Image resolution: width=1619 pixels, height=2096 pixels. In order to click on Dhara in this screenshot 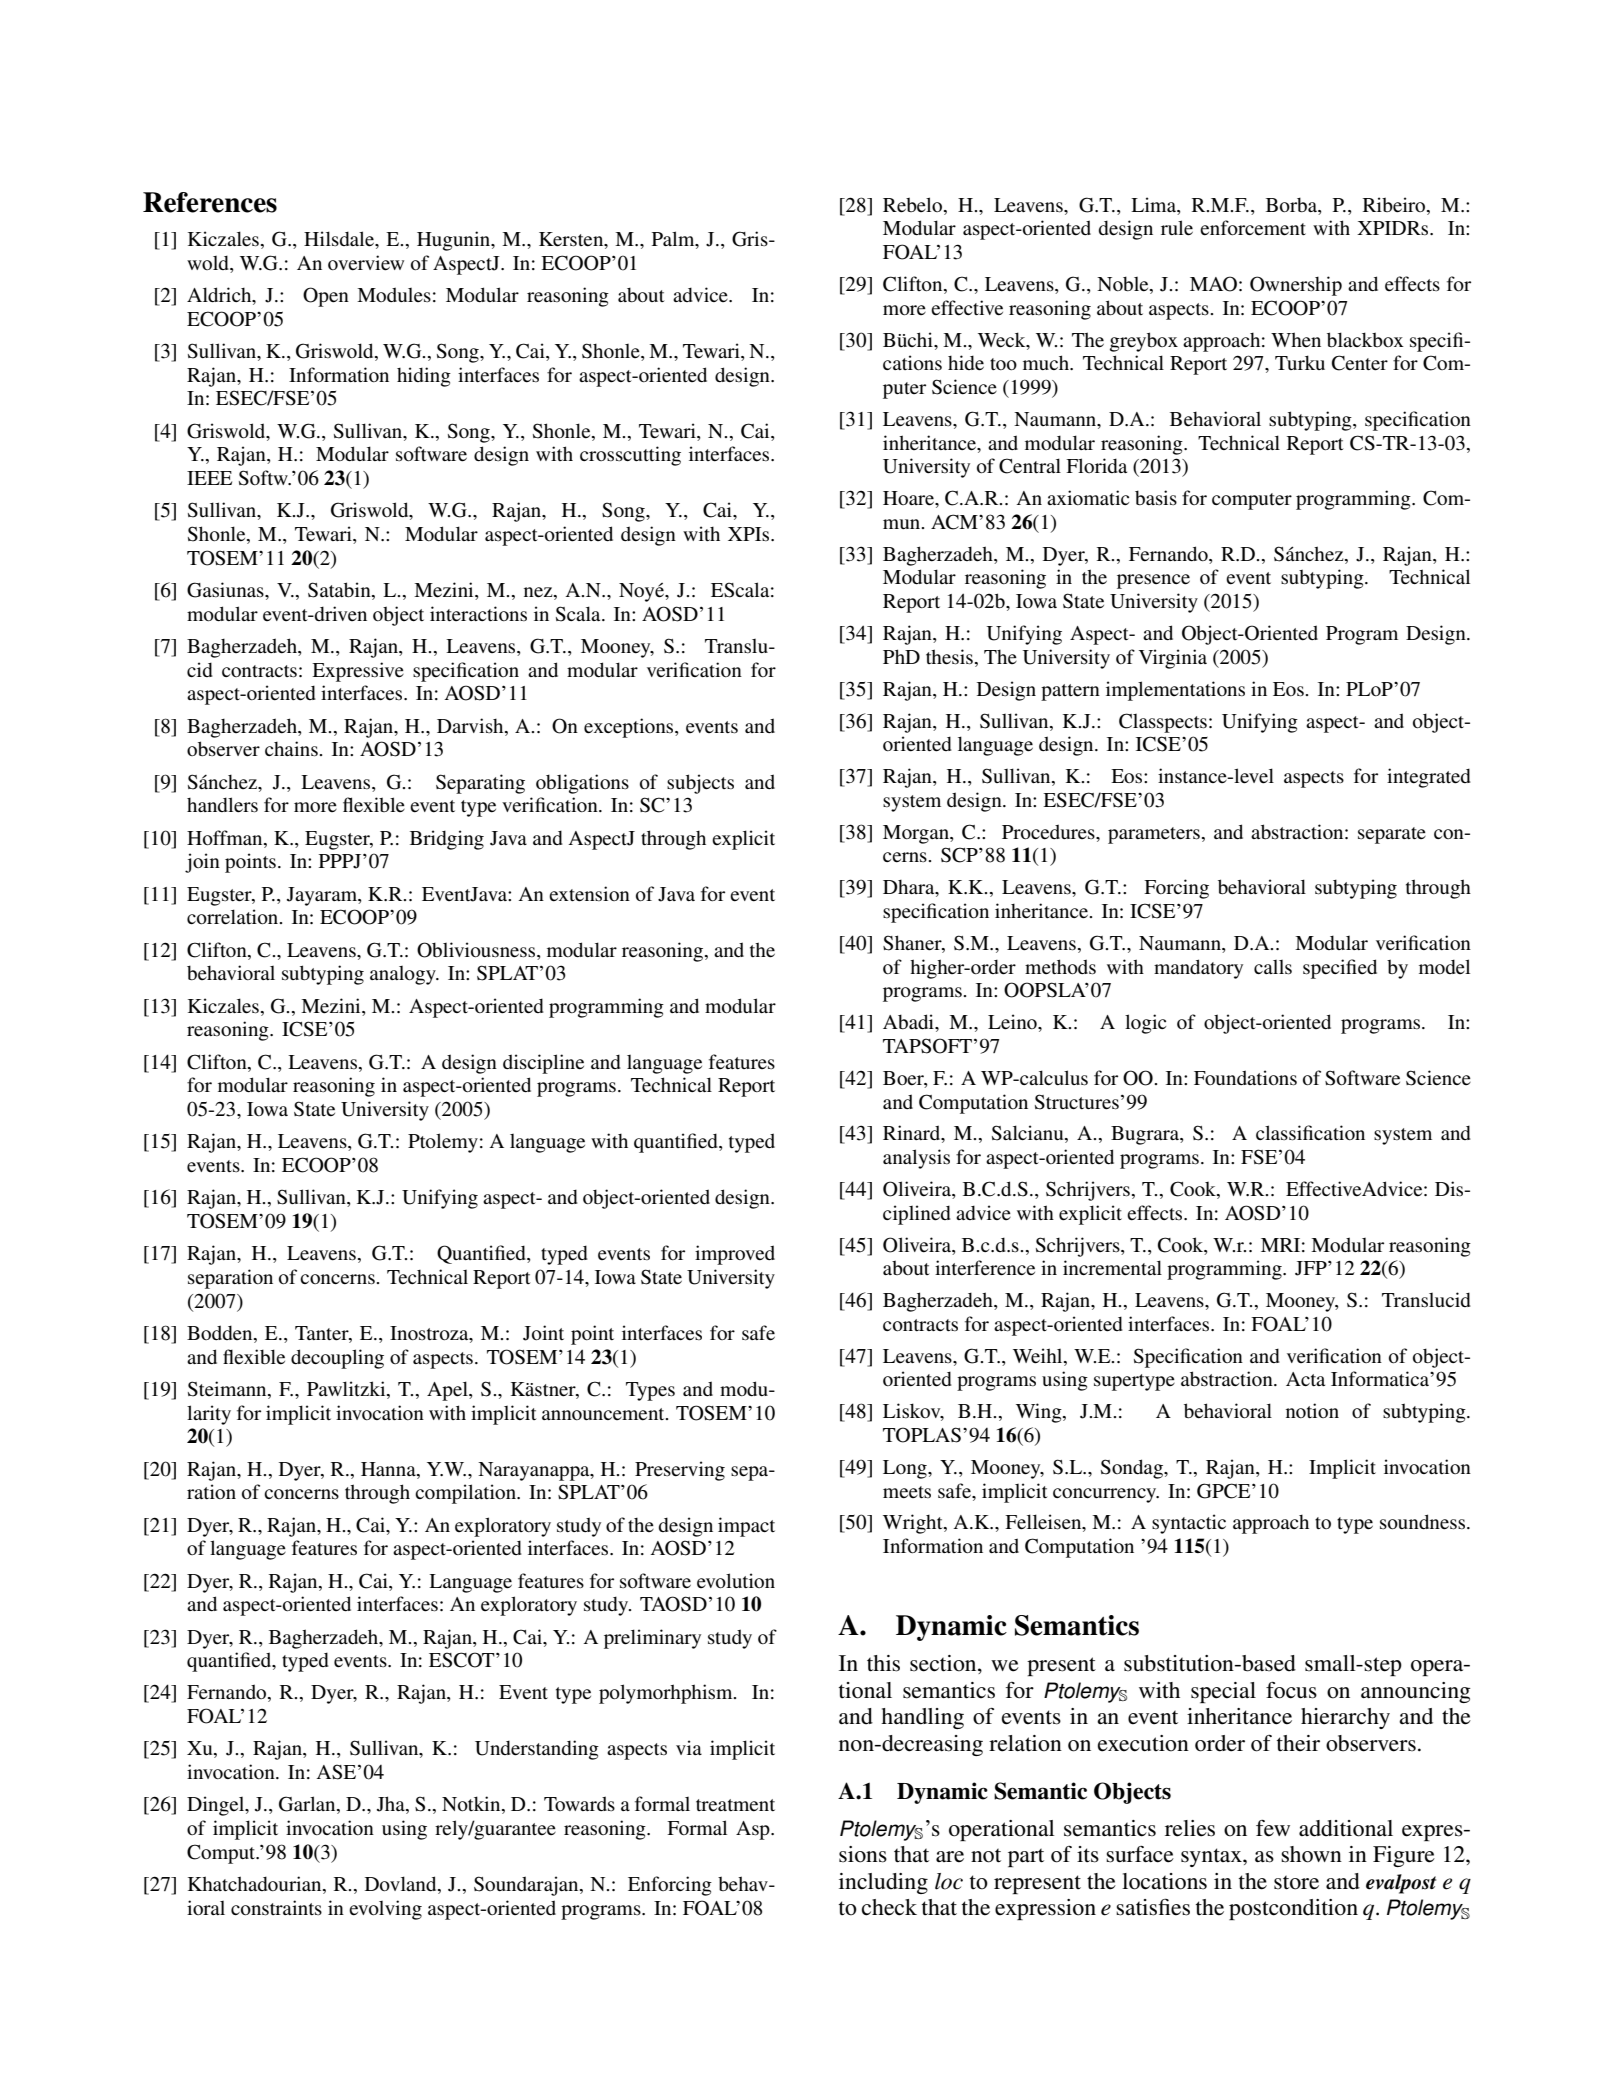, I will do `click(910, 888)`.
